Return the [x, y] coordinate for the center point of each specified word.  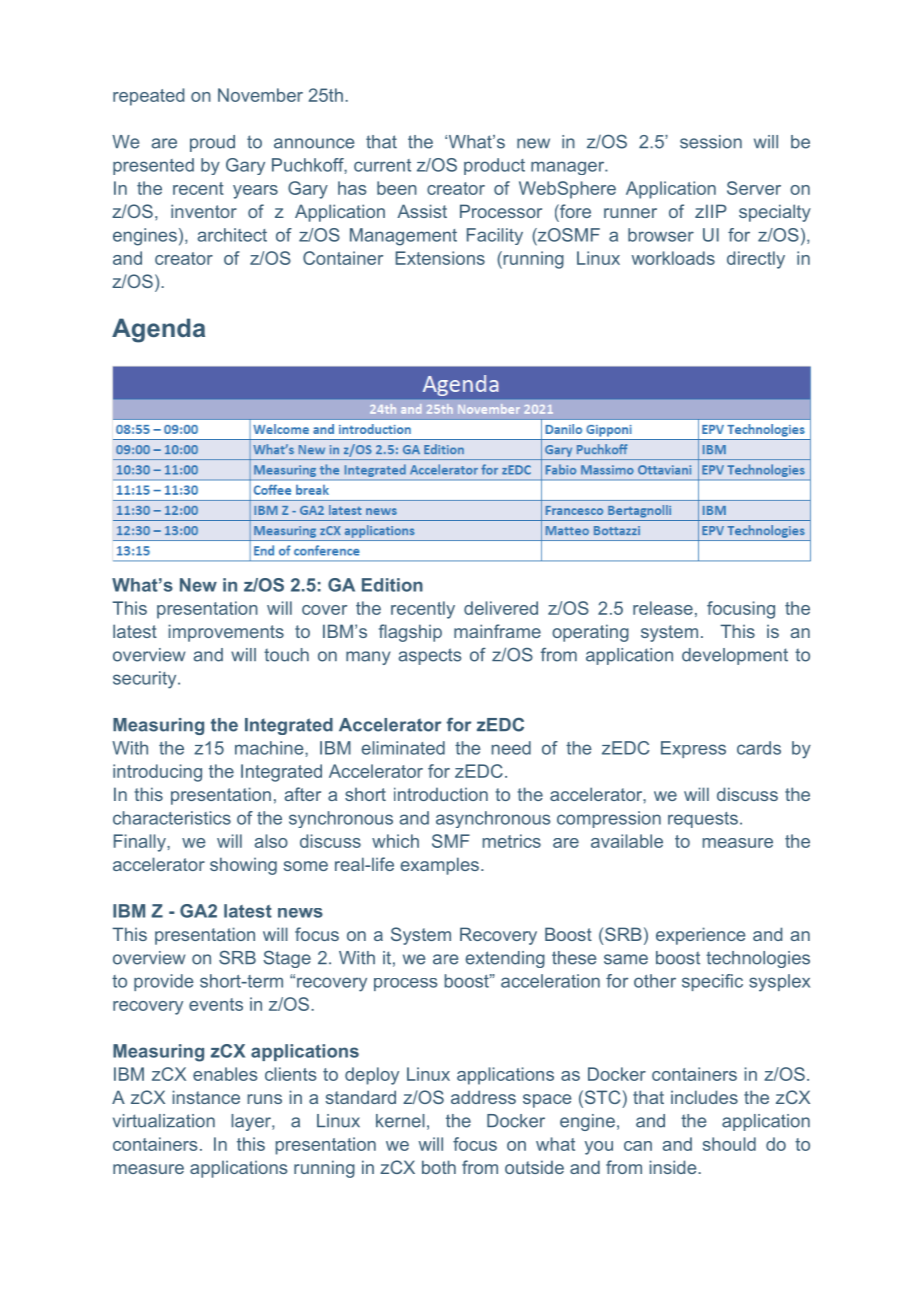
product [494, 166]
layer [252, 1122]
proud [212, 143]
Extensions [440, 258]
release [663, 608]
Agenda [158, 330]
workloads [673, 258]
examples [439, 866]
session [711, 142]
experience [700, 936]
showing [243, 866]
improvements [226, 633]
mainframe [497, 631]
